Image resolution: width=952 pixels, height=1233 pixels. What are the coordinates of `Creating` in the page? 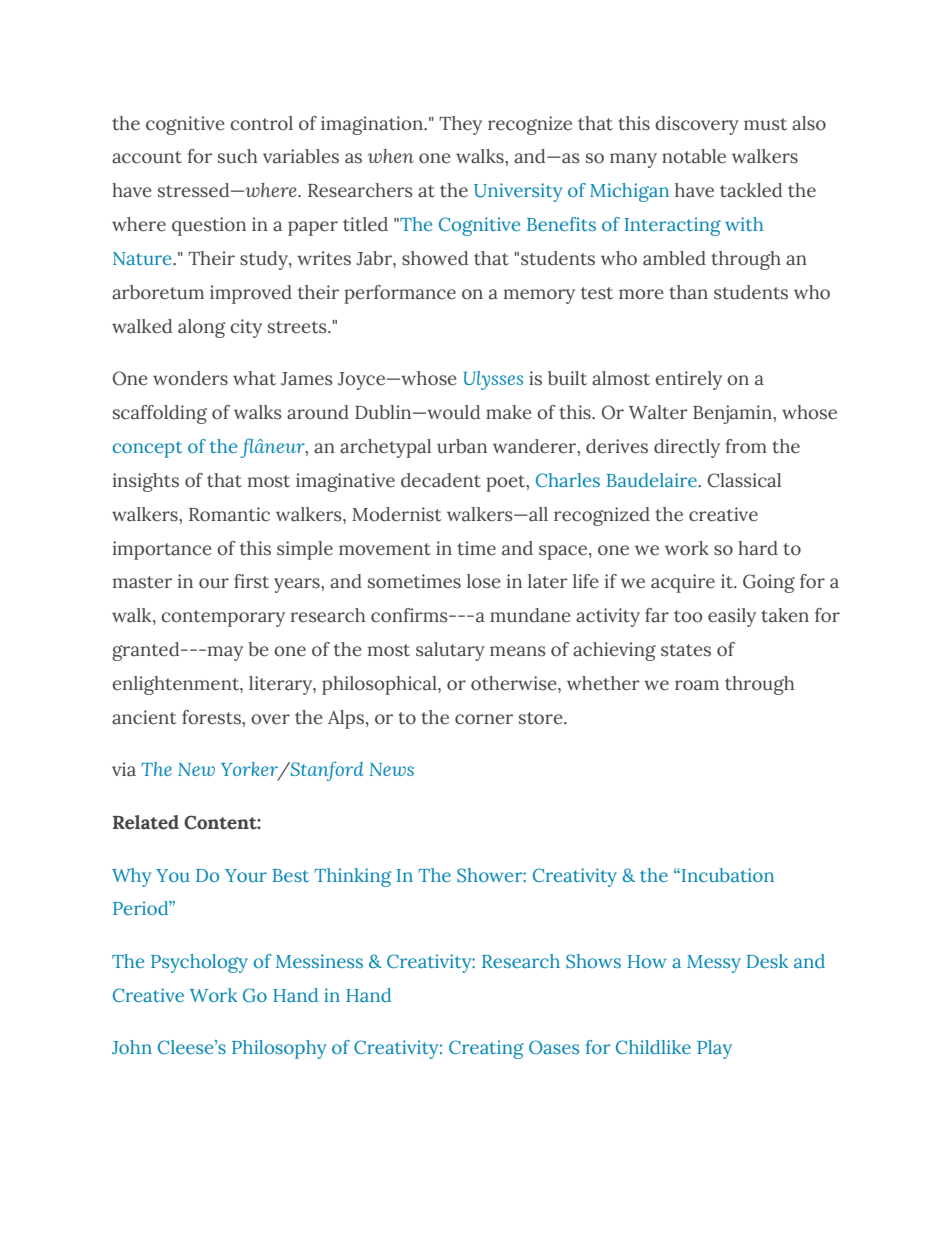 It's located at (486, 1049).
